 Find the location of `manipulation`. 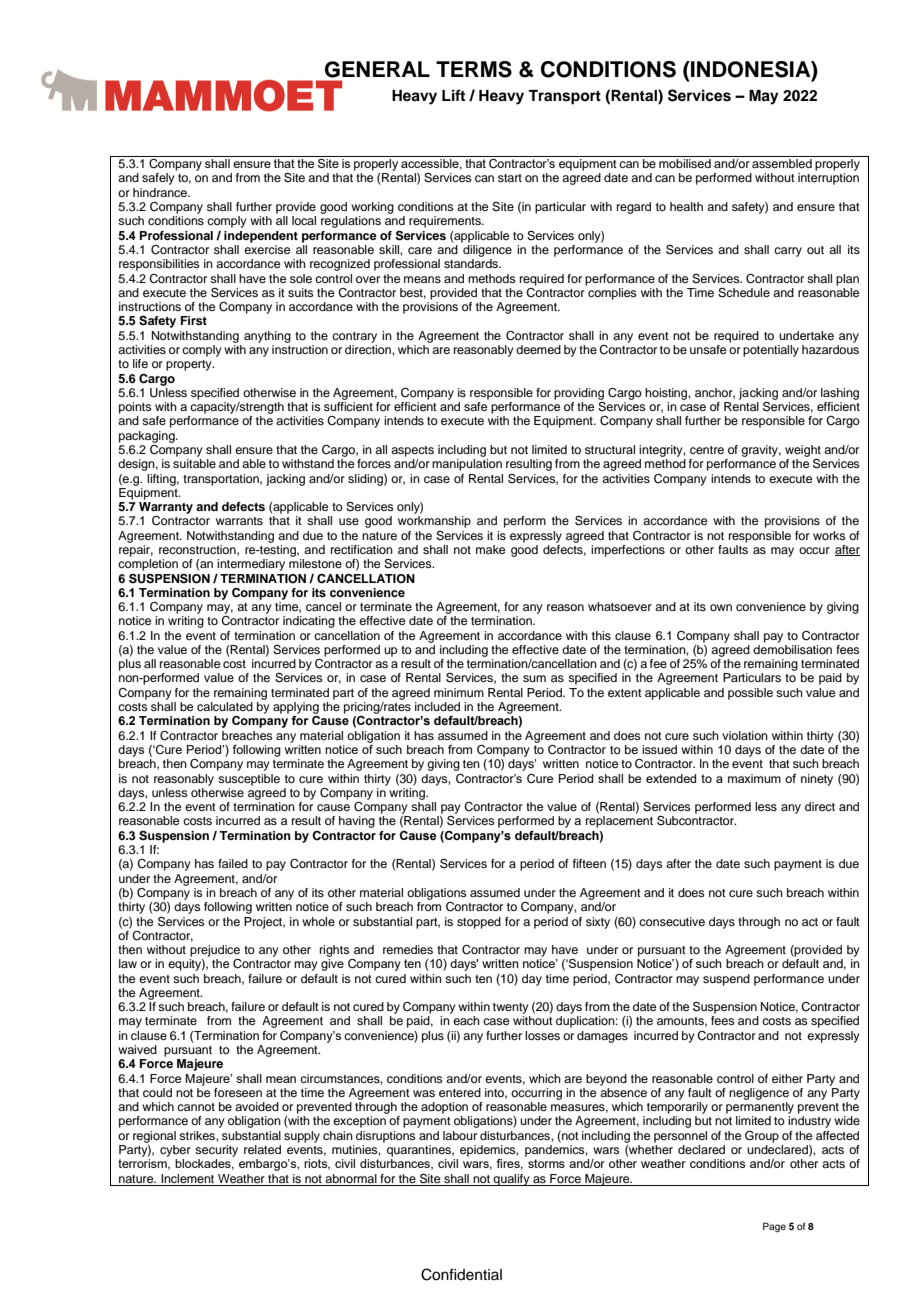

manipulation is located at coordinates (467, 465).
